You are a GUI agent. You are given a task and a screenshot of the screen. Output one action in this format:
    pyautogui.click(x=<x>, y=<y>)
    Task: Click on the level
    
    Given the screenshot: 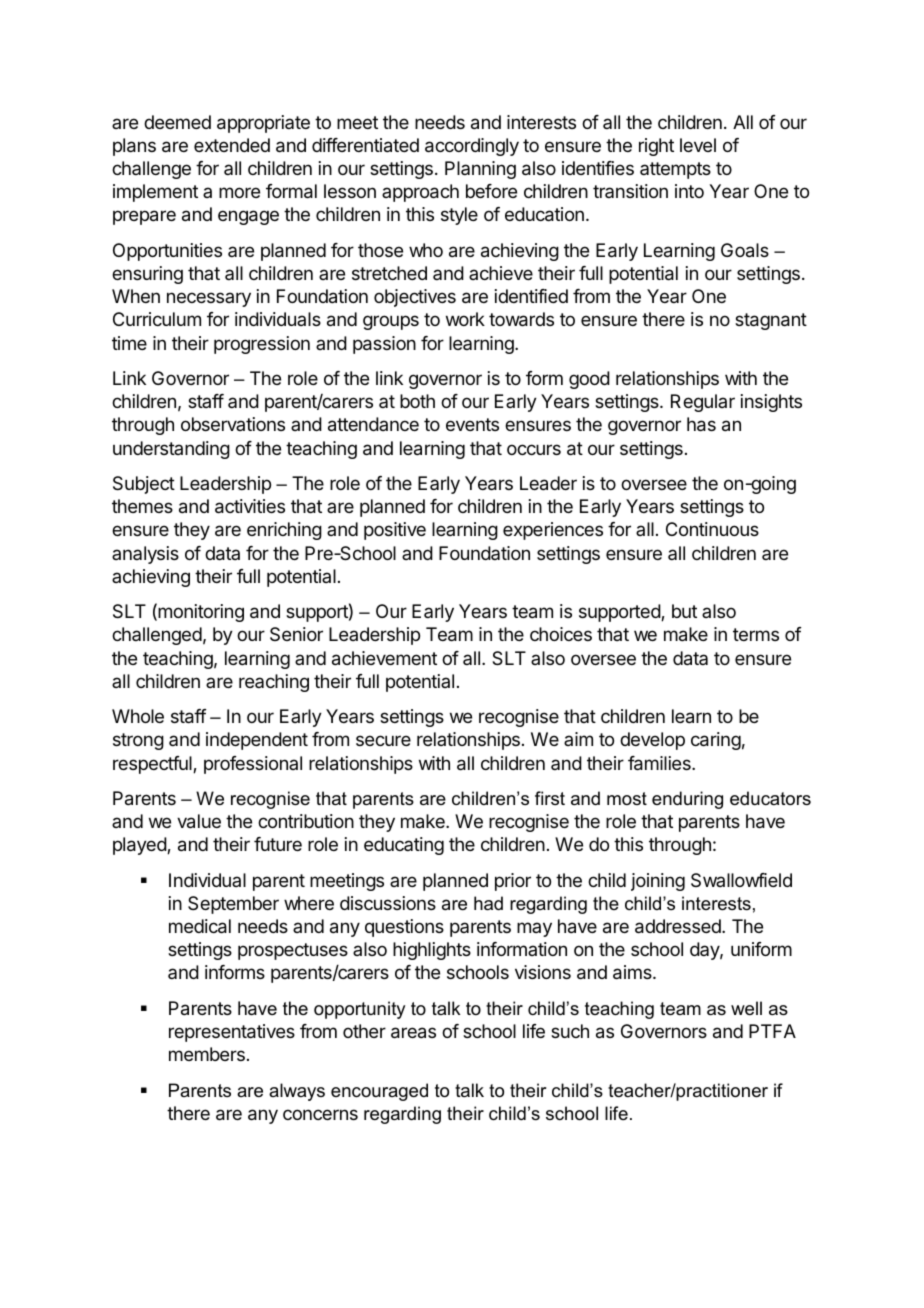 What is the action you would take?
    pyautogui.click(x=698, y=145)
